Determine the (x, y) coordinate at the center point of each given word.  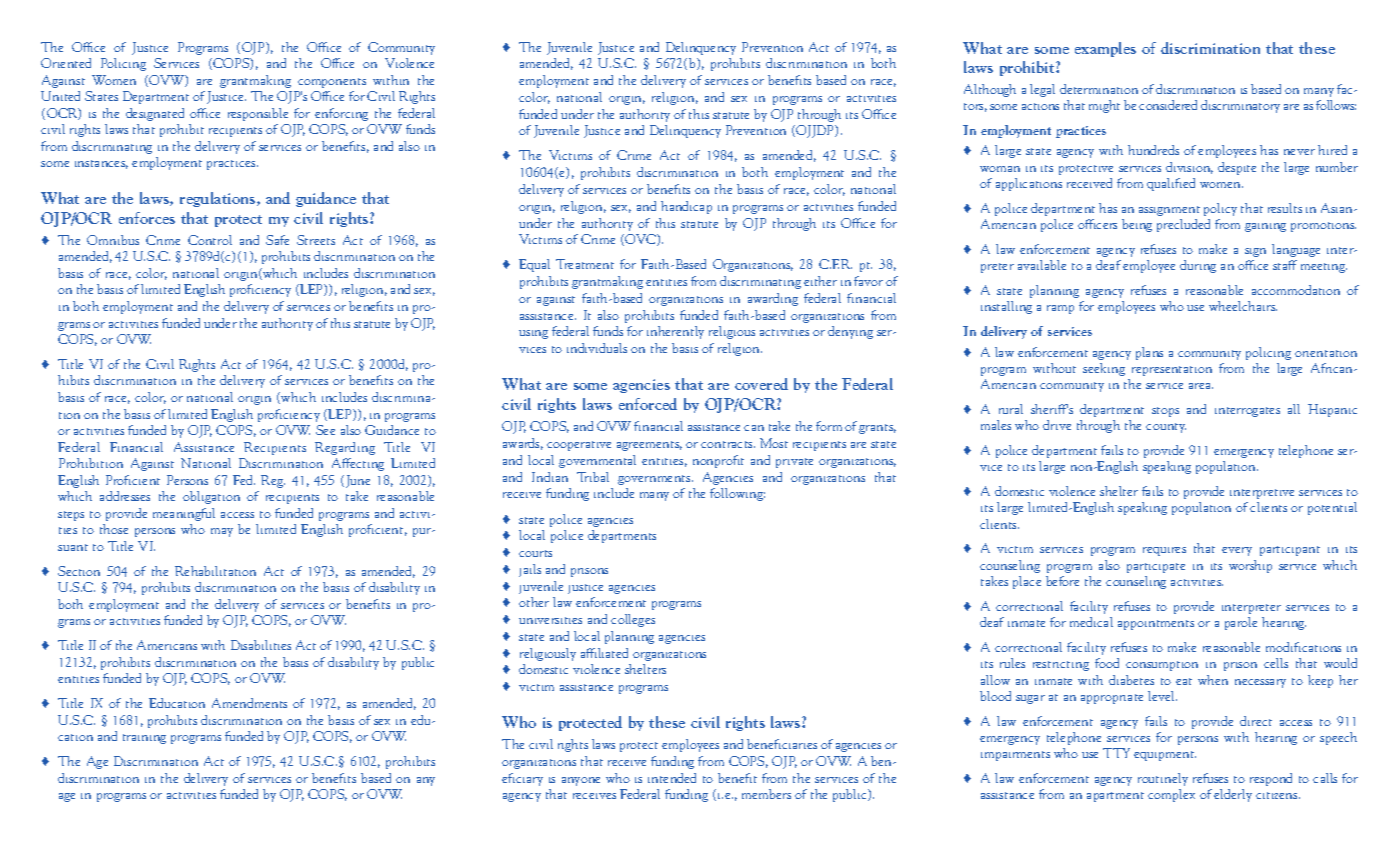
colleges (633, 620)
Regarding (345, 448)
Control (210, 240)
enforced (648, 404)
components (332, 83)
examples (1105, 49)
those (114, 529)
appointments (1156, 625)
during (1198, 266)
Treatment (585, 264)
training (144, 739)
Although (990, 90)
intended (672, 778)
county (1166, 428)
